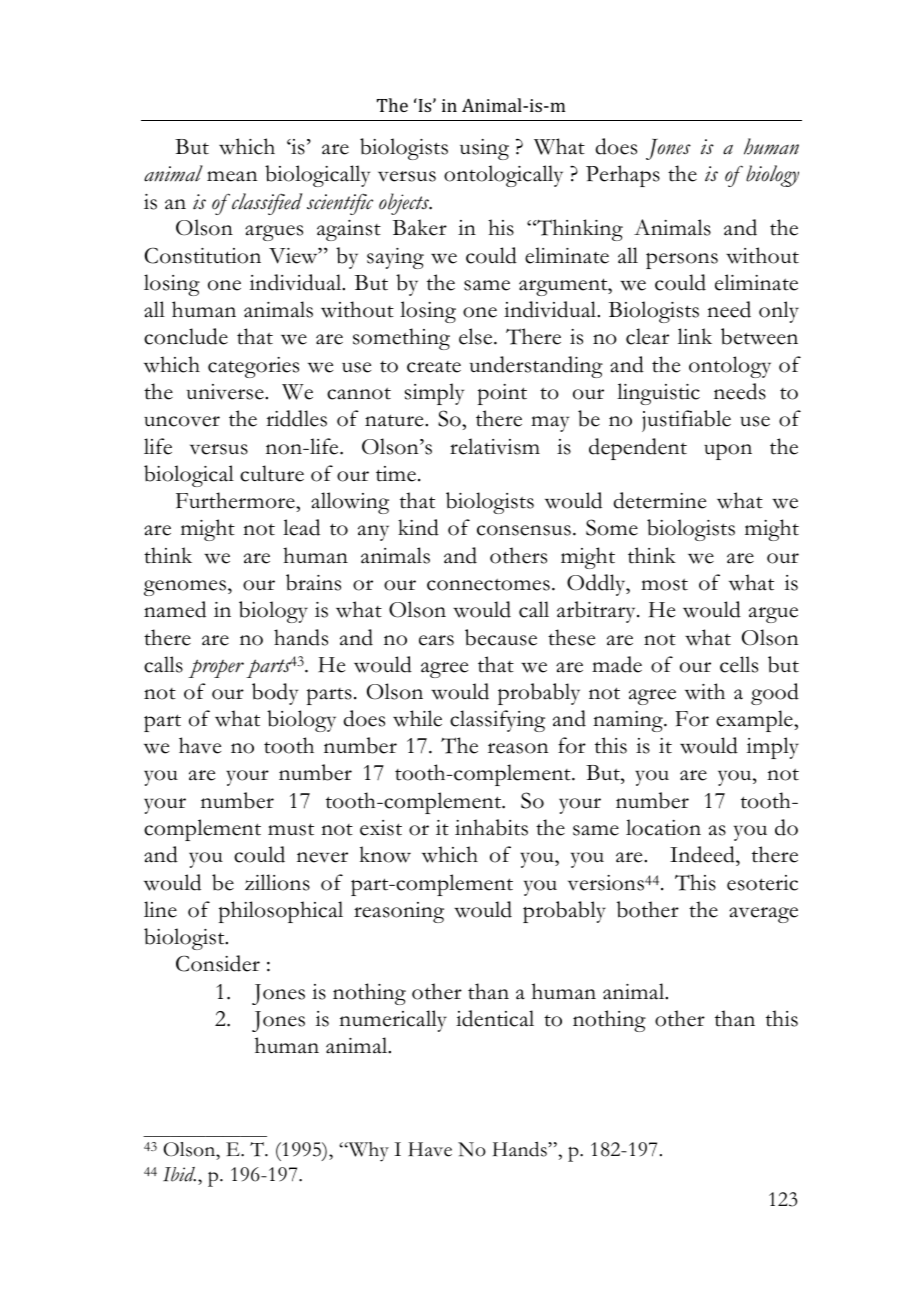 The image size is (924, 1311). I want to click on cells, so click(739, 664).
